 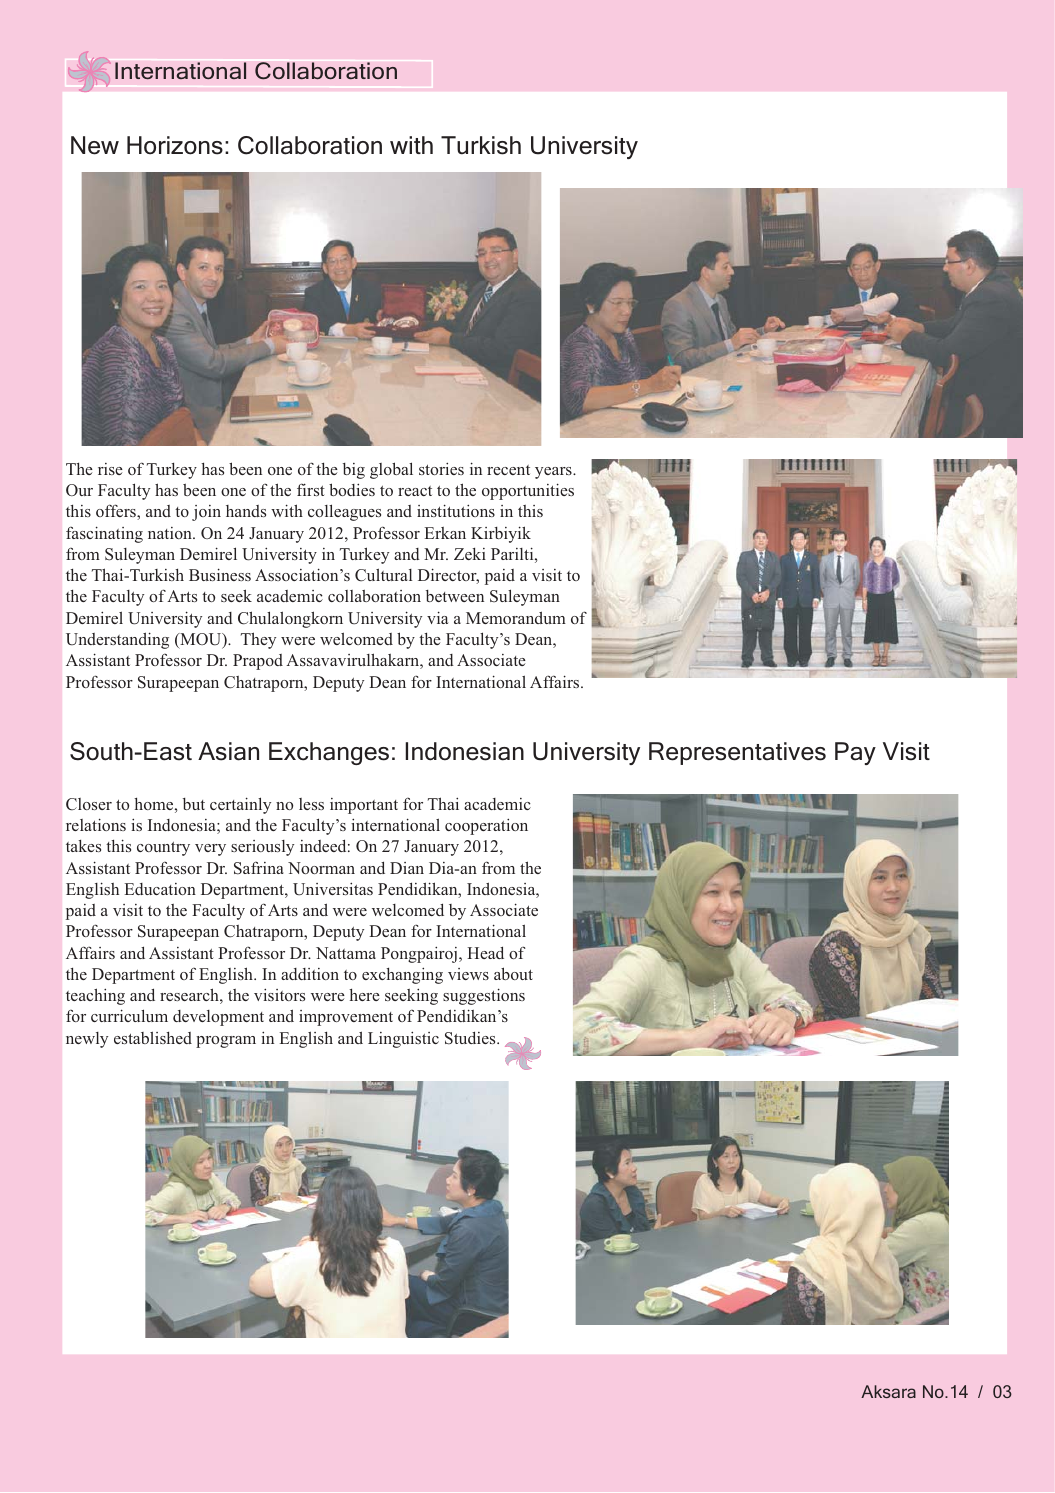 What do you see at coordinates (160, 889) in the page?
I see `Education` at bounding box center [160, 889].
